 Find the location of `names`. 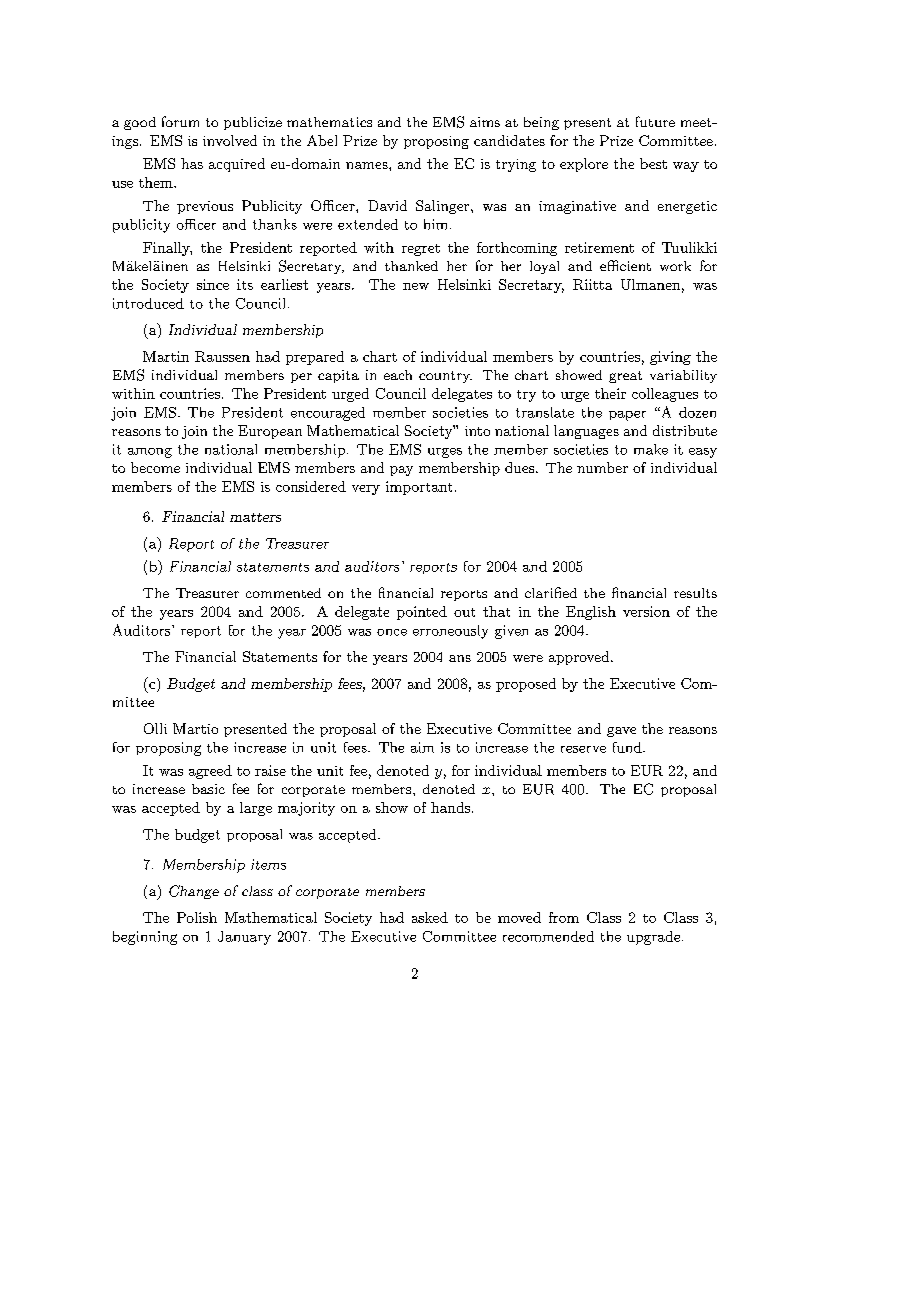

names is located at coordinates (368, 165).
